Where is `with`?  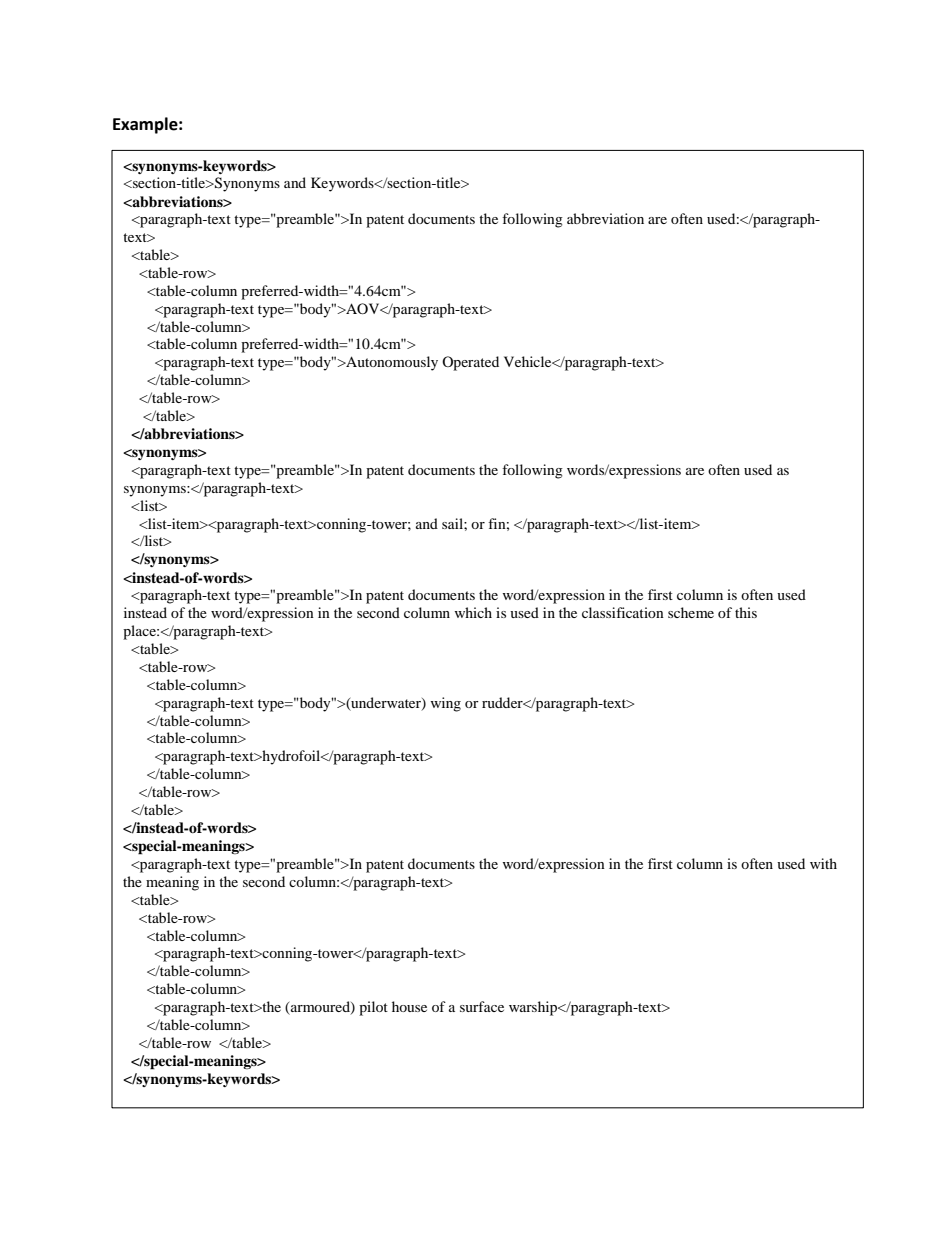 with is located at coordinates (823, 863).
